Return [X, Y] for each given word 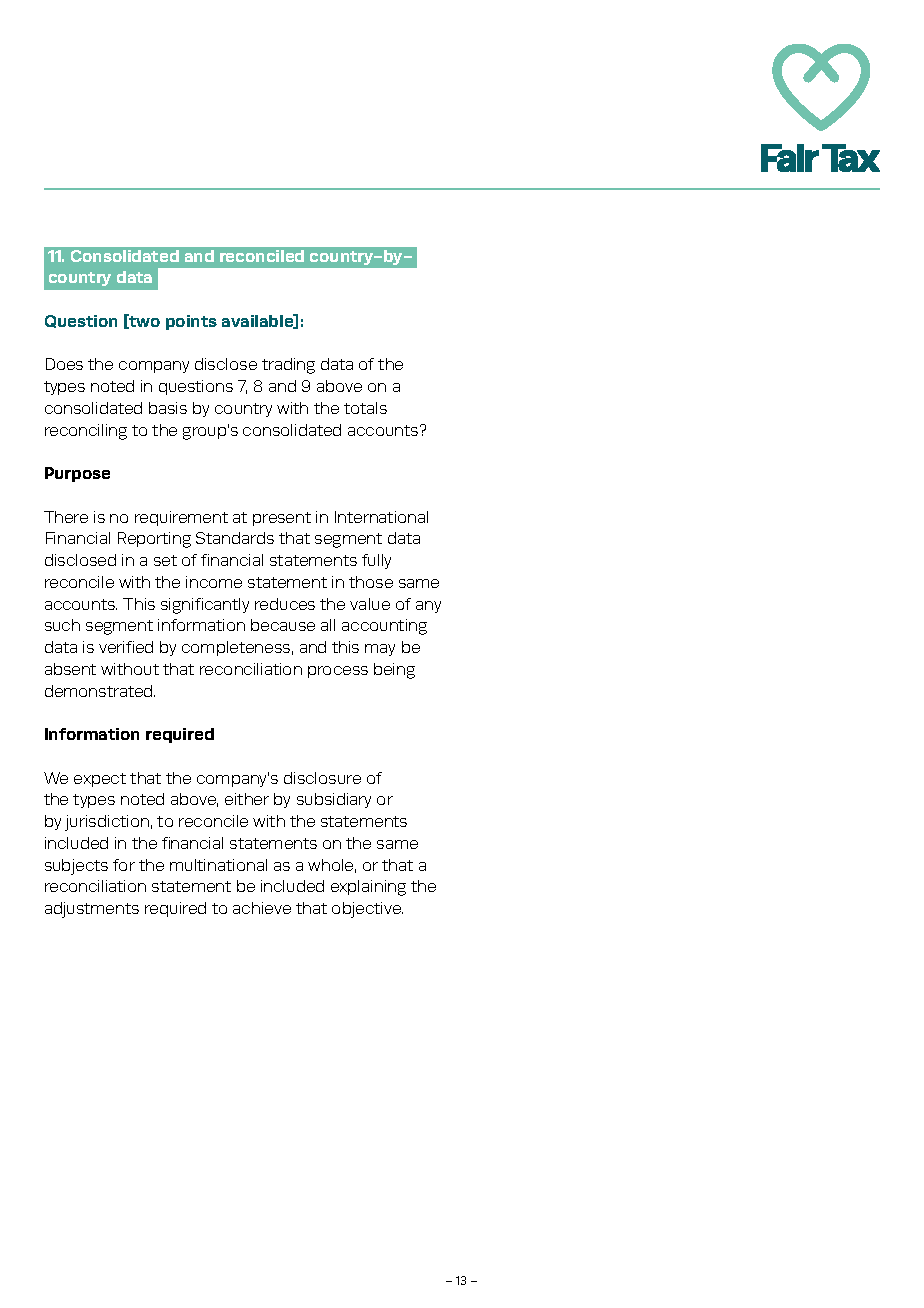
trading [288, 366]
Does [64, 364]
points [191, 322]
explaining [368, 888]
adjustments [92, 910]
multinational [218, 865]
